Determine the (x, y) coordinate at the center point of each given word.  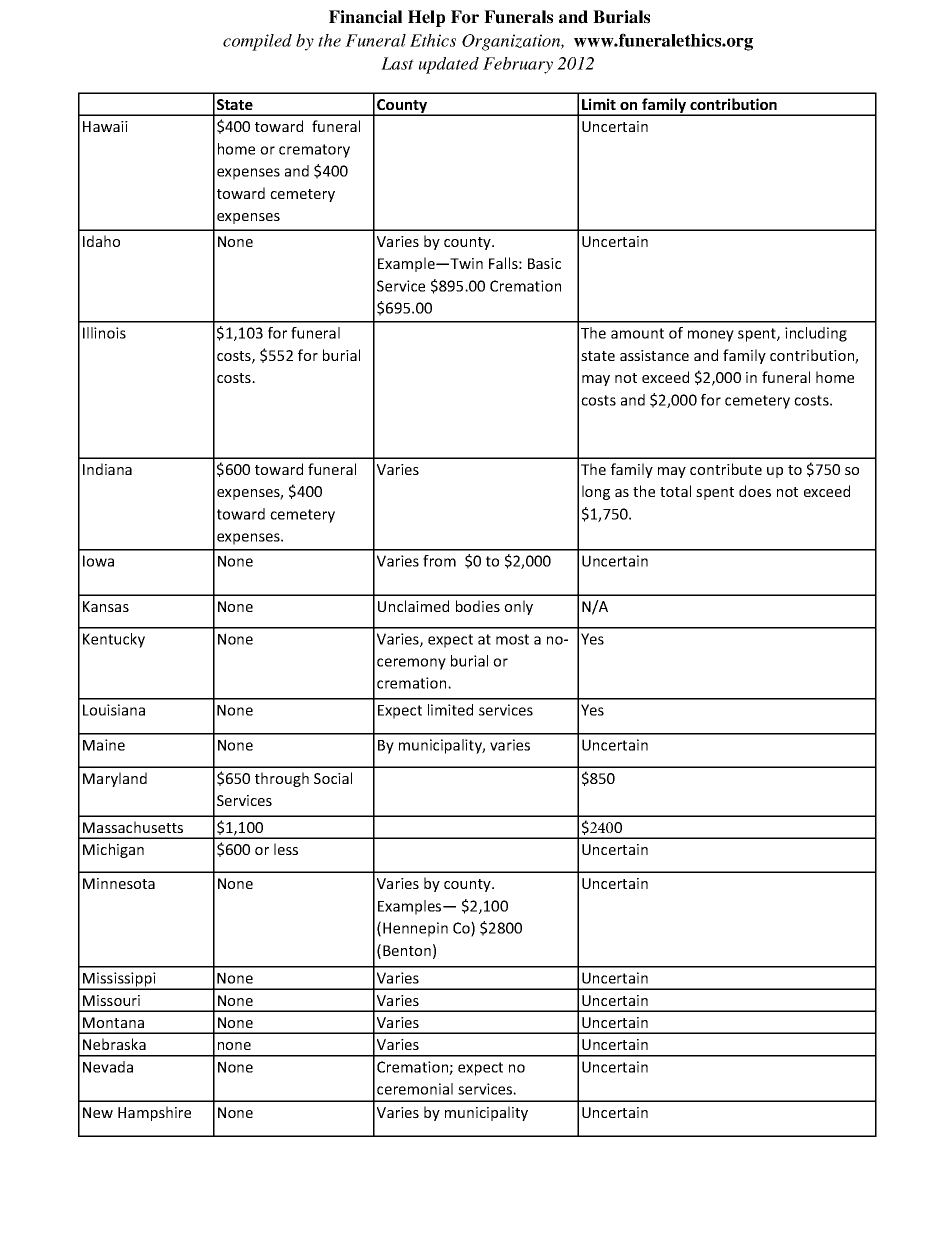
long (596, 492)
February (518, 65)
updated (449, 65)
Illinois (104, 333)
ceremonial (415, 1089)
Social (333, 778)
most (512, 639)
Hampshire (154, 1113)
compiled (257, 42)
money (711, 336)
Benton (407, 950)
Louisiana (114, 710)
